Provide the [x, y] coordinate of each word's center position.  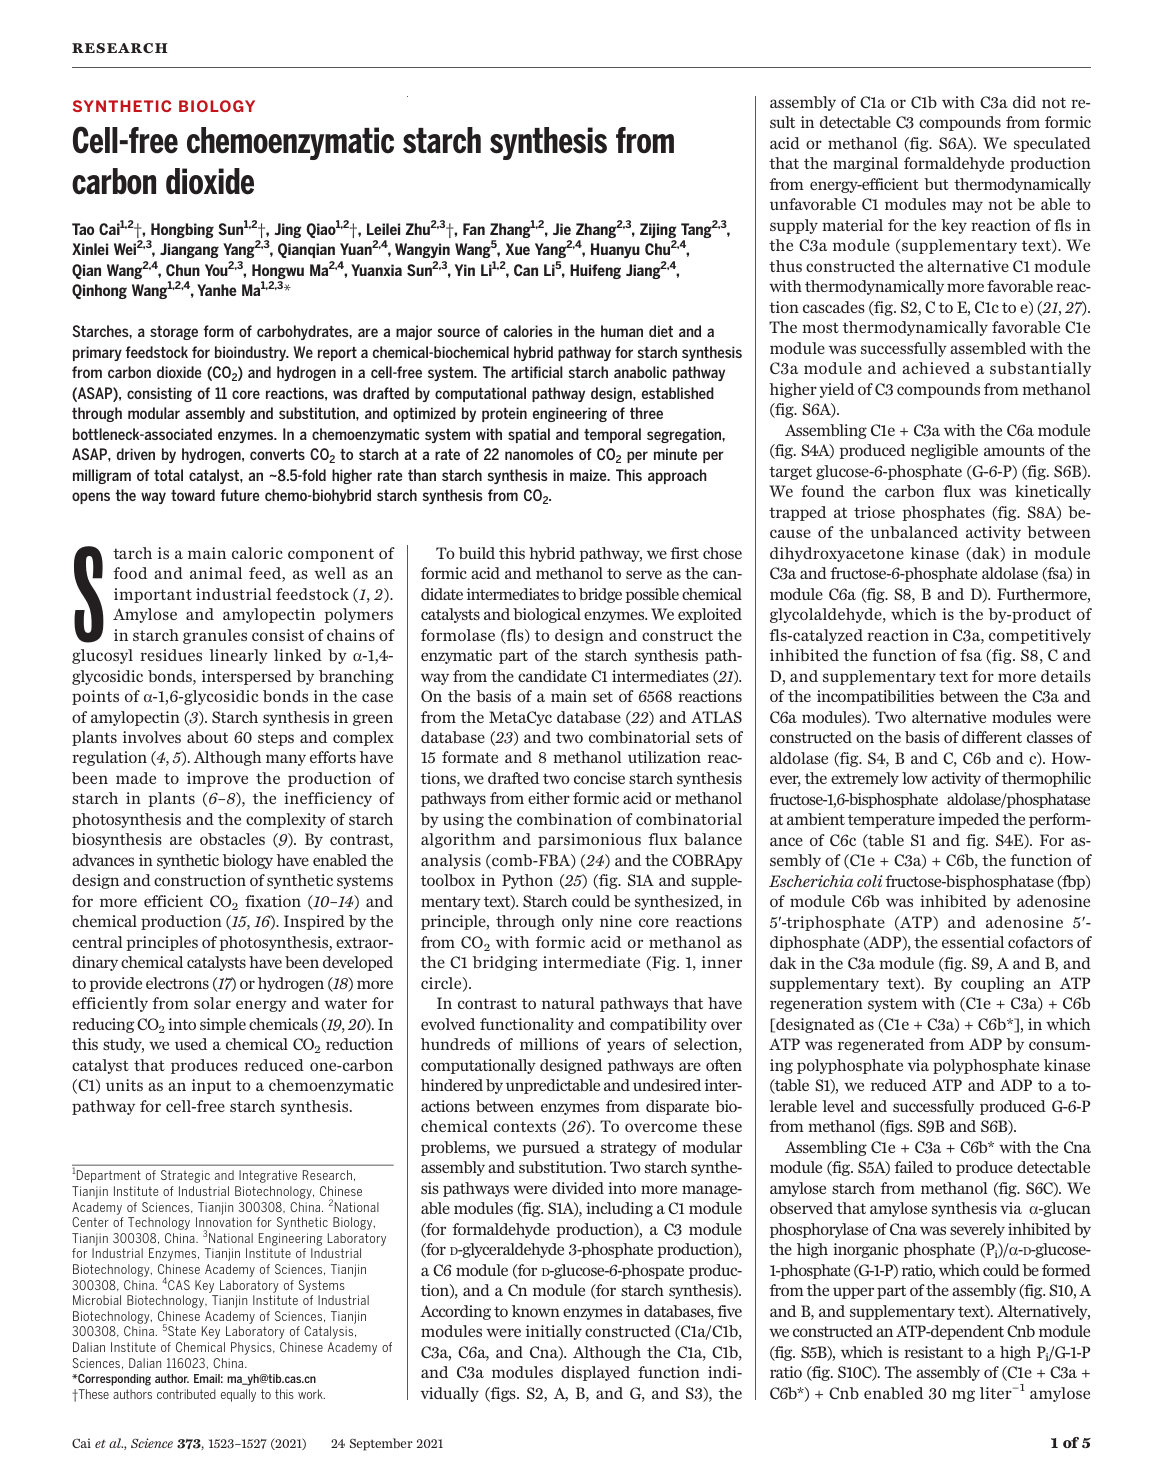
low [915, 778]
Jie [562, 229]
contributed [186, 1394]
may [967, 207]
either [549, 798]
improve [217, 779]
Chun [183, 270]
